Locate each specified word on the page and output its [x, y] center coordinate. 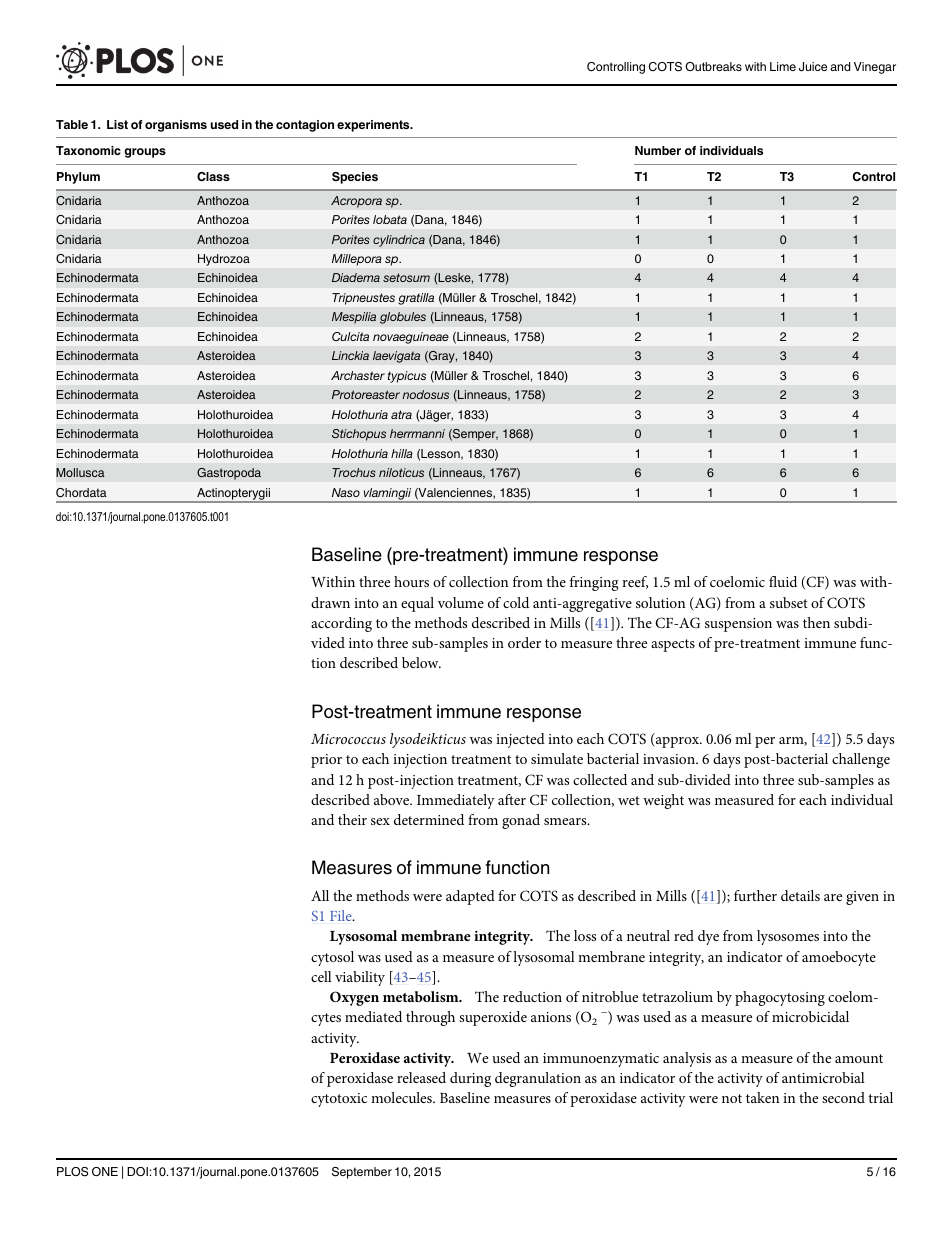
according [341, 624]
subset [789, 602]
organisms [176, 126]
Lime [783, 66]
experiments [374, 126]
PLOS [72, 1172]
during [470, 1079]
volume [461, 602]
